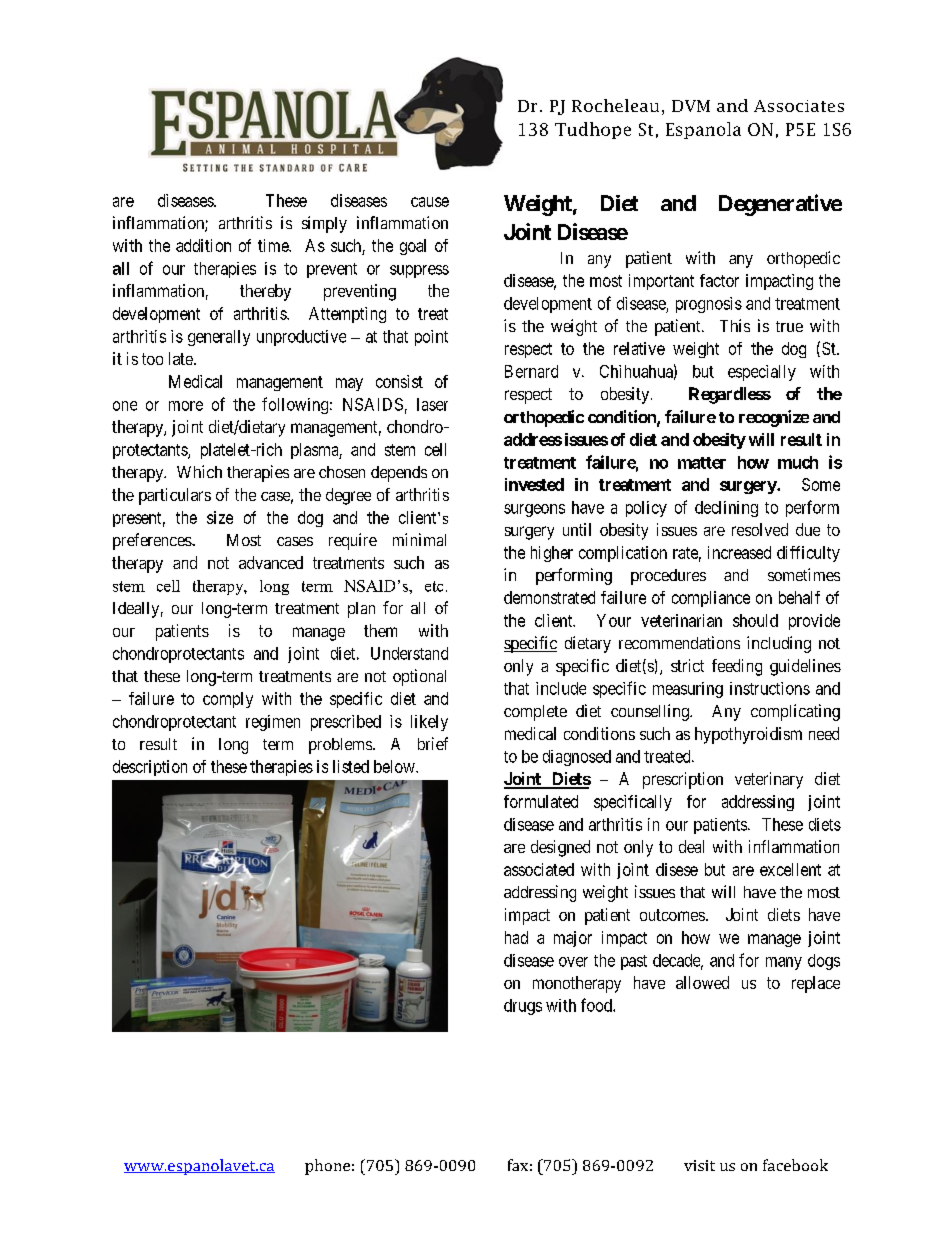 The image size is (952, 1233). Describe the element at coordinates (409, 653) in the screenshot. I see `Understand` at that location.
